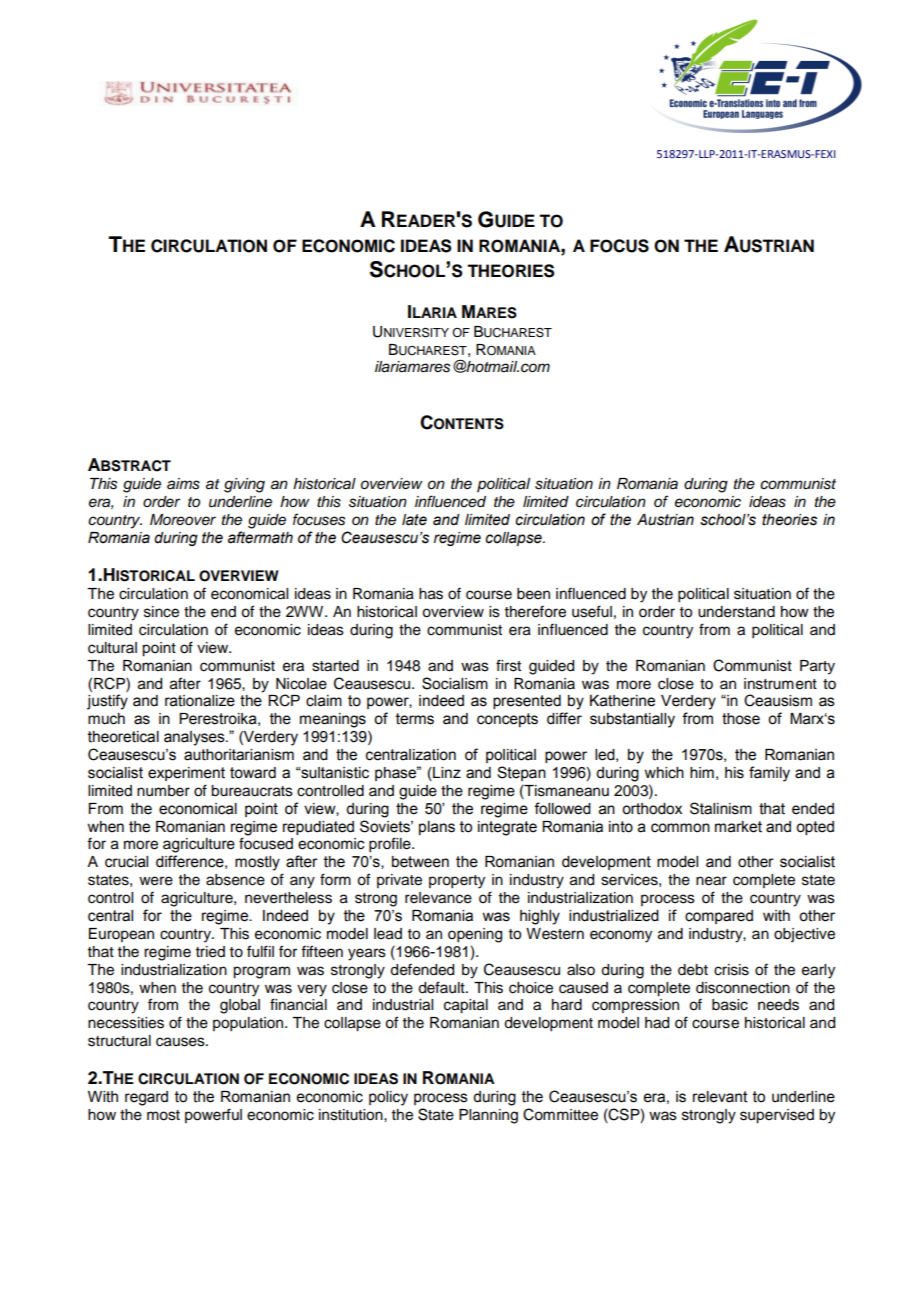 This document has width=924, height=1308. I want to click on aims, so click(183, 484).
